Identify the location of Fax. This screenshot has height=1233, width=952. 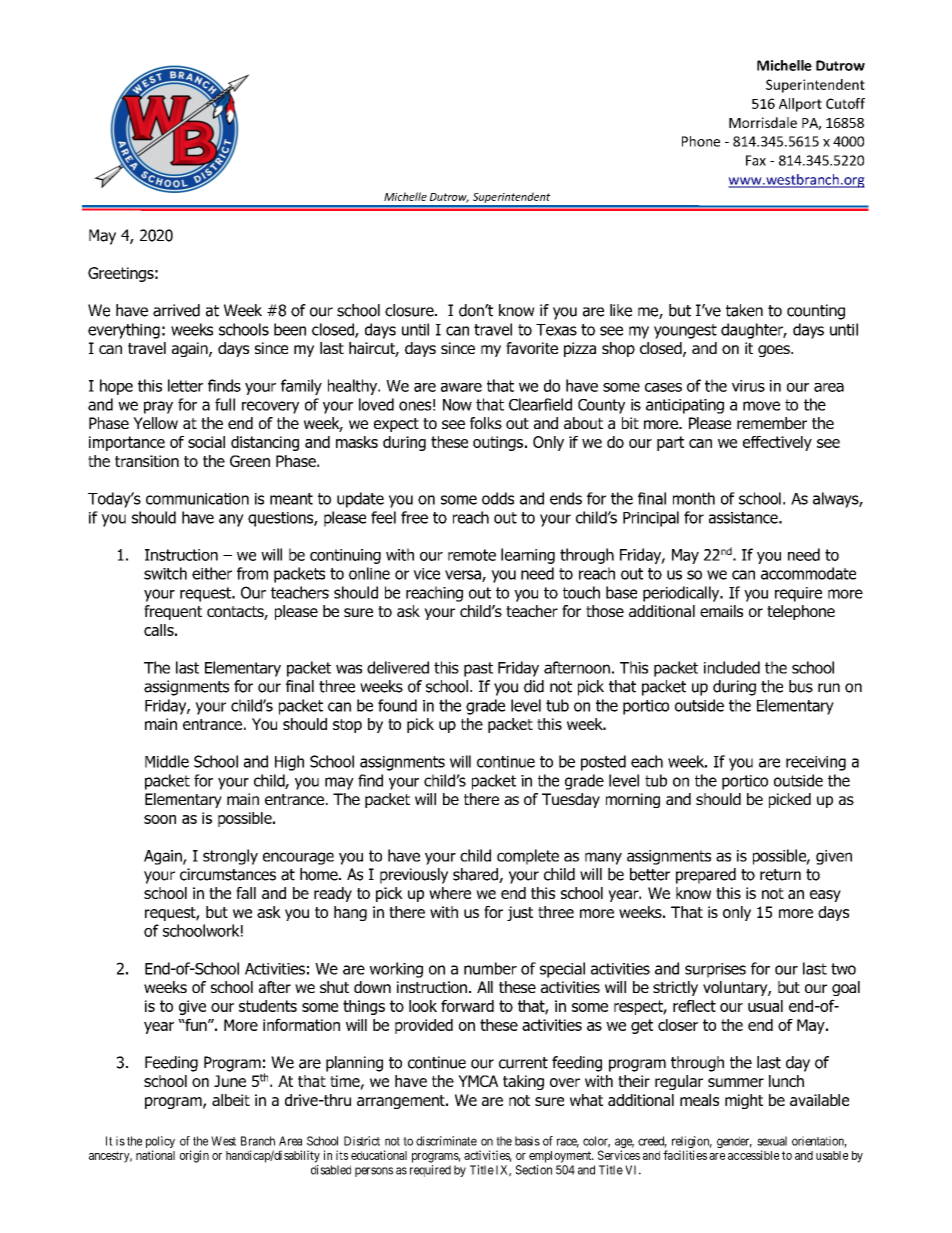
(756, 160).
